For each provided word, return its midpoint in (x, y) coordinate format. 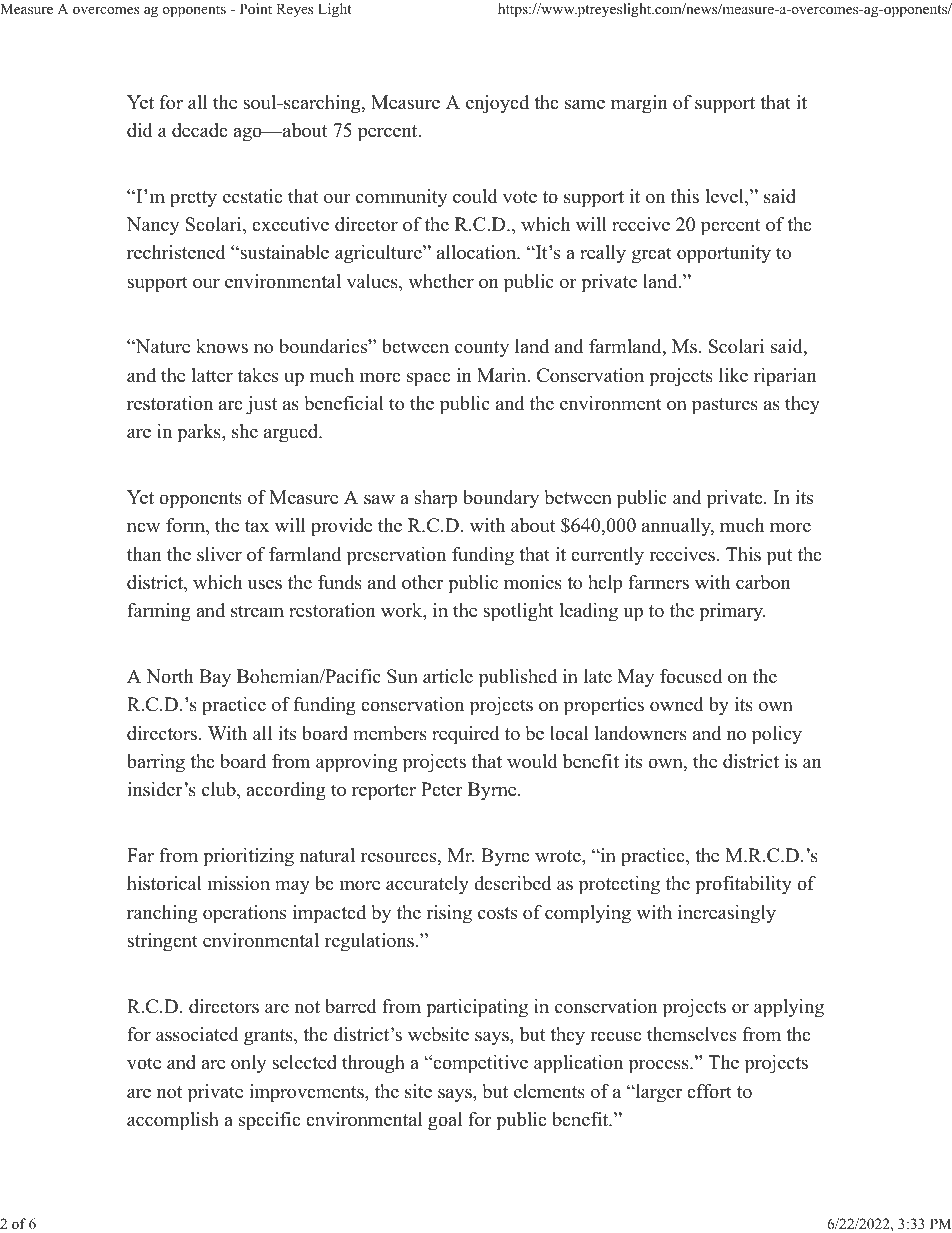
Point (256, 9)
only (248, 1064)
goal (445, 1121)
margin (639, 104)
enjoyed (497, 104)
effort (709, 1091)
